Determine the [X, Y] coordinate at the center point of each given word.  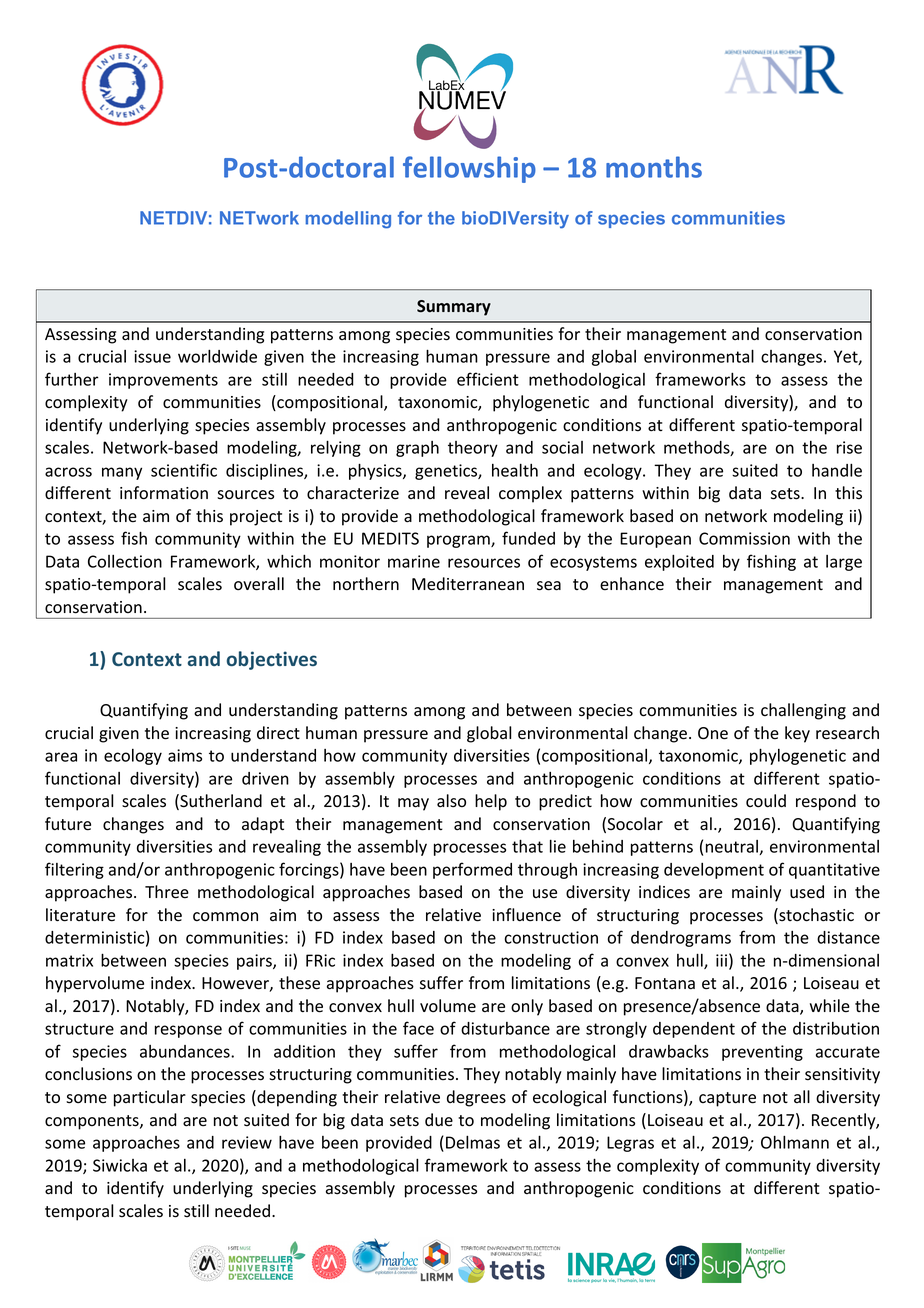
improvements [163, 381]
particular [150, 1098]
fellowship [469, 169]
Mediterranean [468, 584]
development [714, 871]
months [654, 167]
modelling [348, 220]
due [439, 1120]
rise [849, 447]
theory [473, 449]
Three [167, 892]
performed [472, 870]
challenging [803, 711]
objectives [272, 660]
